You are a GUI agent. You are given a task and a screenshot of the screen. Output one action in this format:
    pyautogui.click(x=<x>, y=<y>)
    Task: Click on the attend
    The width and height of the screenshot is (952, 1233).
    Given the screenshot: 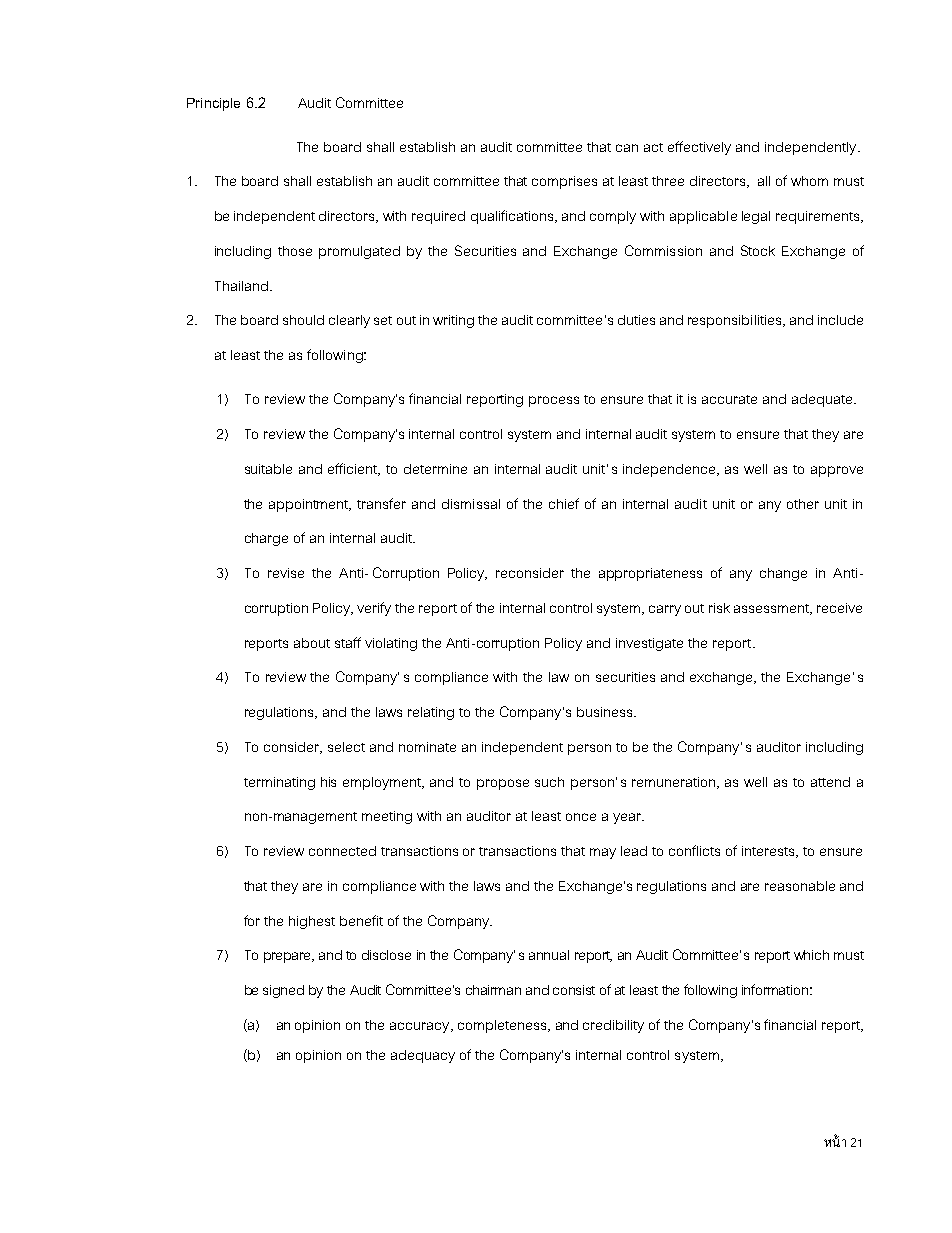 What is the action you would take?
    pyautogui.click(x=830, y=782)
